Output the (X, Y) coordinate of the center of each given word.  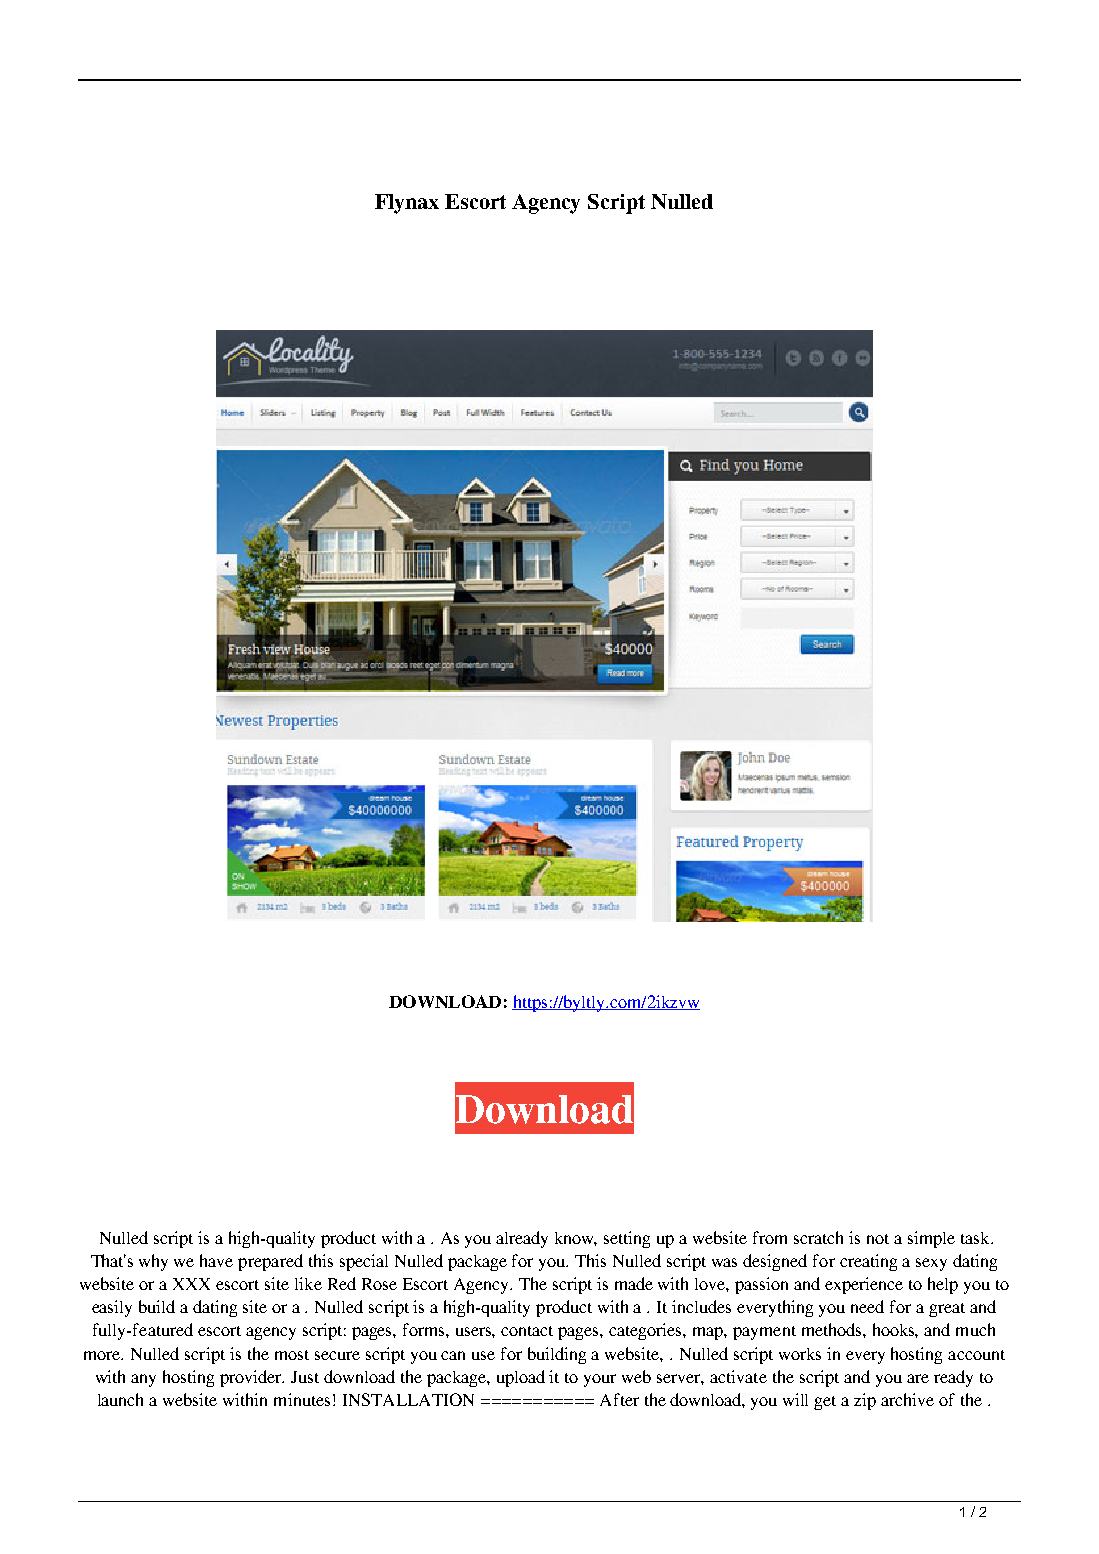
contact (527, 1331)
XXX (191, 1284)
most (292, 1355)
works (800, 1354)
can (453, 1355)
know (576, 1239)
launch (120, 1399)
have (216, 1260)
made (634, 1283)
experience (864, 1285)
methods (833, 1329)
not (878, 1239)
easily (112, 1308)
